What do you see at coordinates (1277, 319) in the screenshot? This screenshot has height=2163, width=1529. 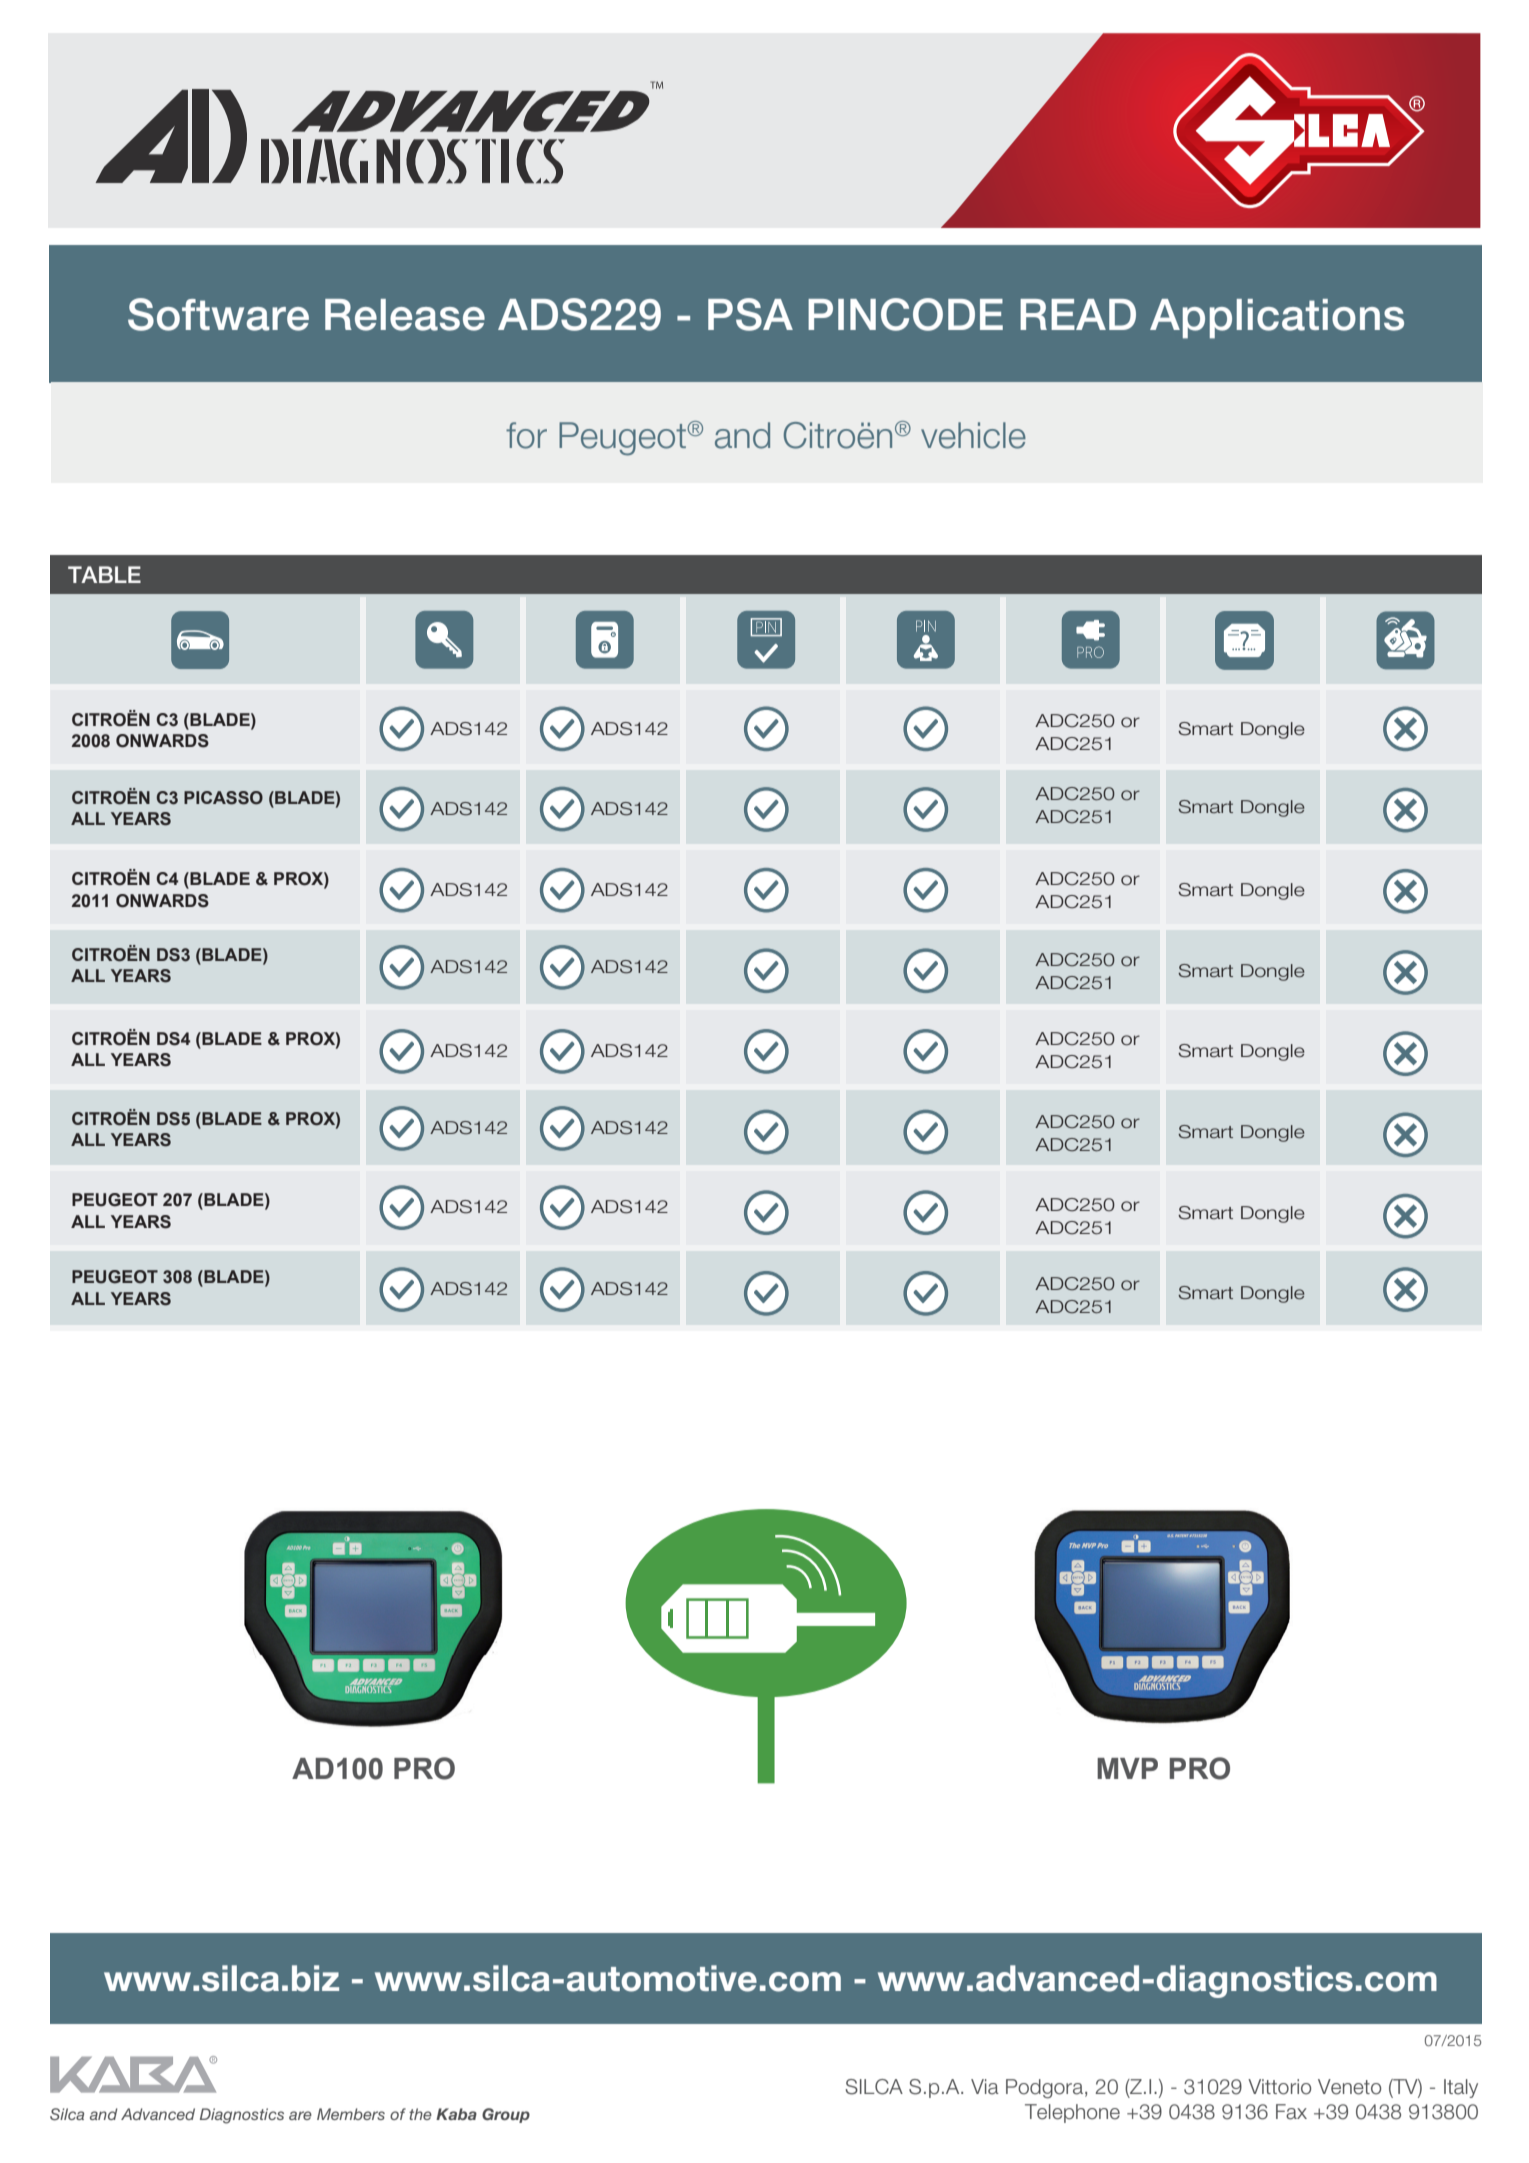 I see `Applications` at bounding box center [1277, 319].
